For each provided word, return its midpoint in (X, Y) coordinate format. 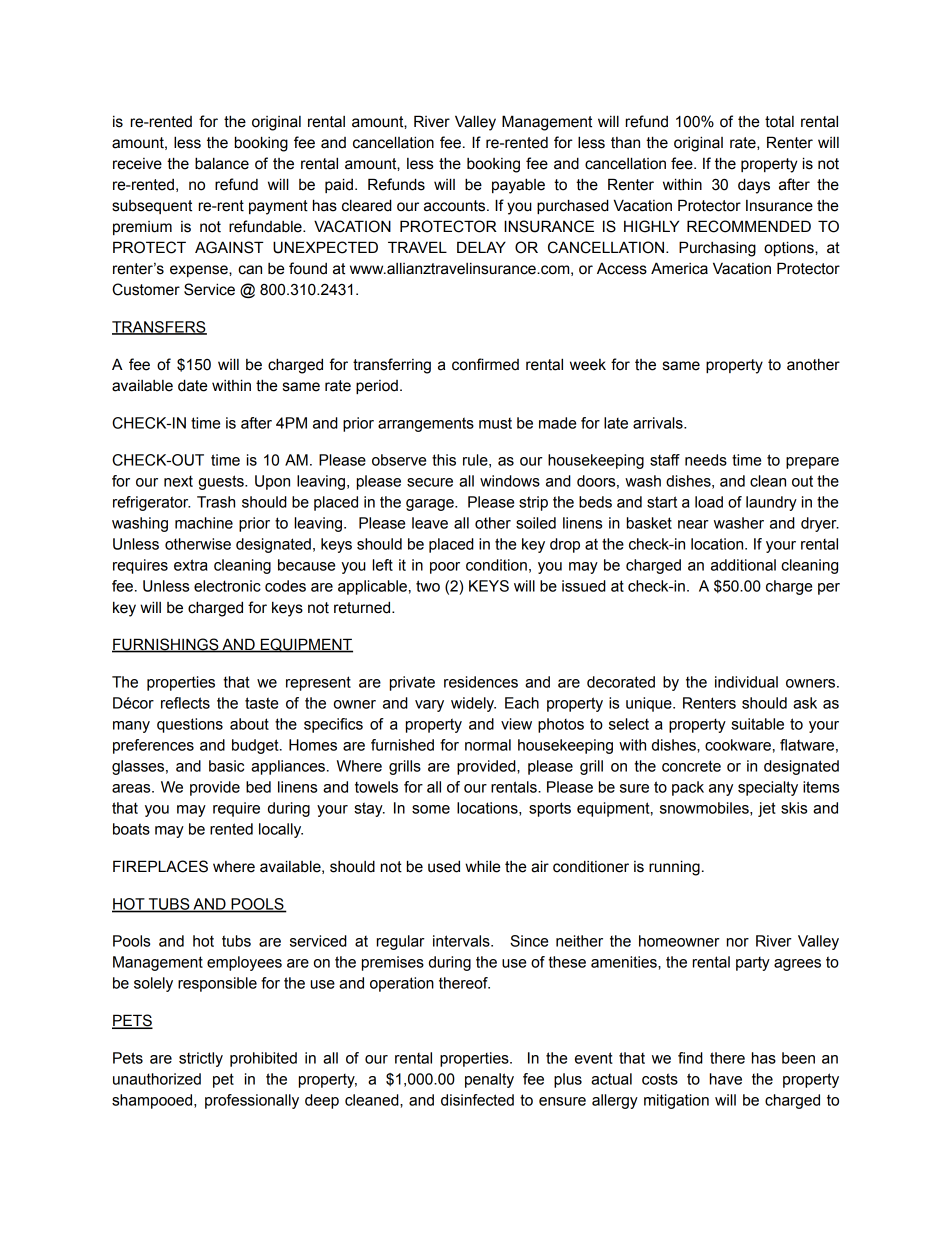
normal (488, 745)
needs (706, 460)
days (754, 186)
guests (222, 482)
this (444, 460)
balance (222, 163)
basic (226, 766)
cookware (738, 745)
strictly (201, 1059)
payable (518, 186)
